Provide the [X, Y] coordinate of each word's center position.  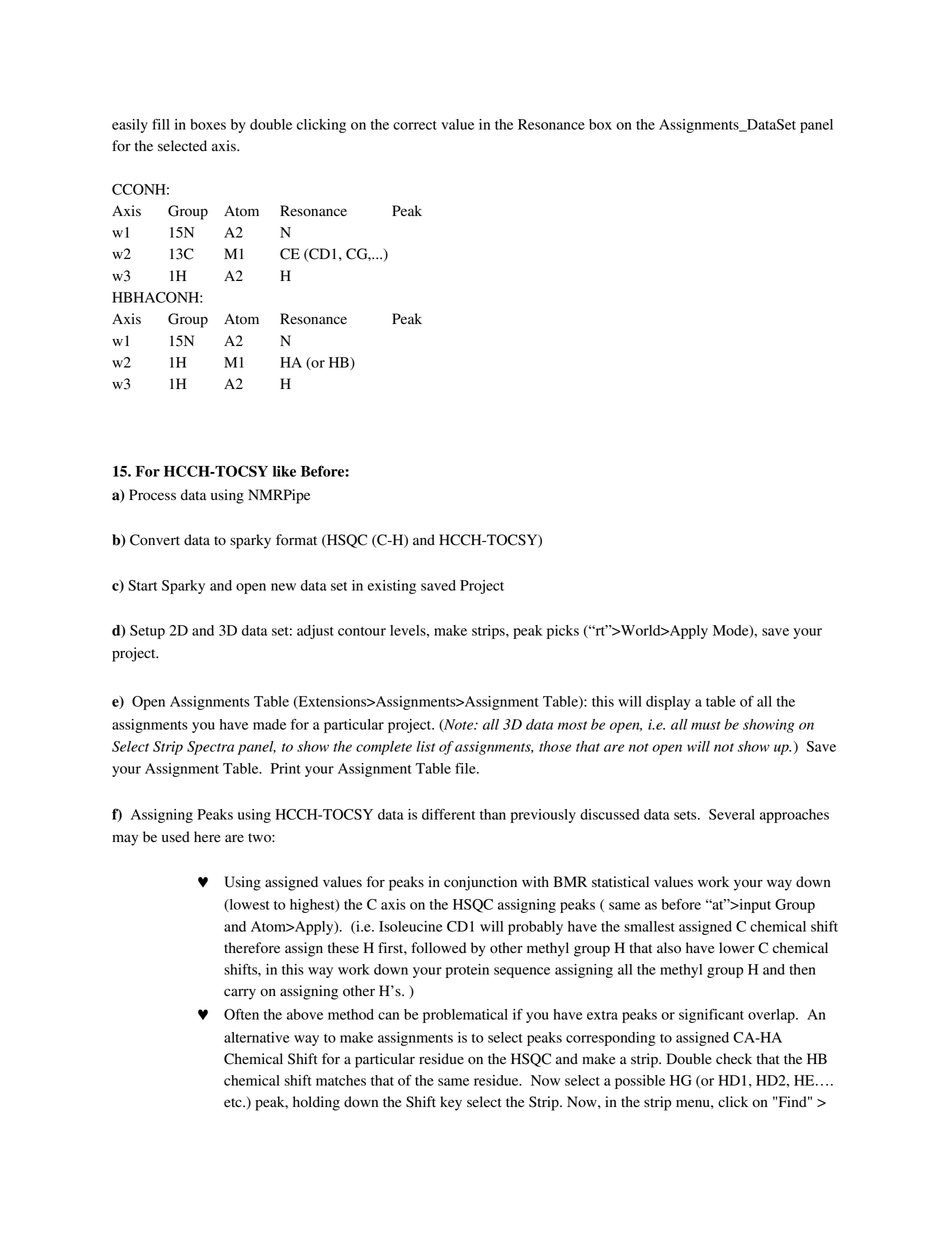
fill [161, 124]
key [451, 1103]
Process [152, 495]
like [284, 471]
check [734, 1058]
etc [234, 1102]
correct [415, 125]
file [466, 768]
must [706, 725]
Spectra [210, 748]
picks [563, 632]
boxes [208, 124]
